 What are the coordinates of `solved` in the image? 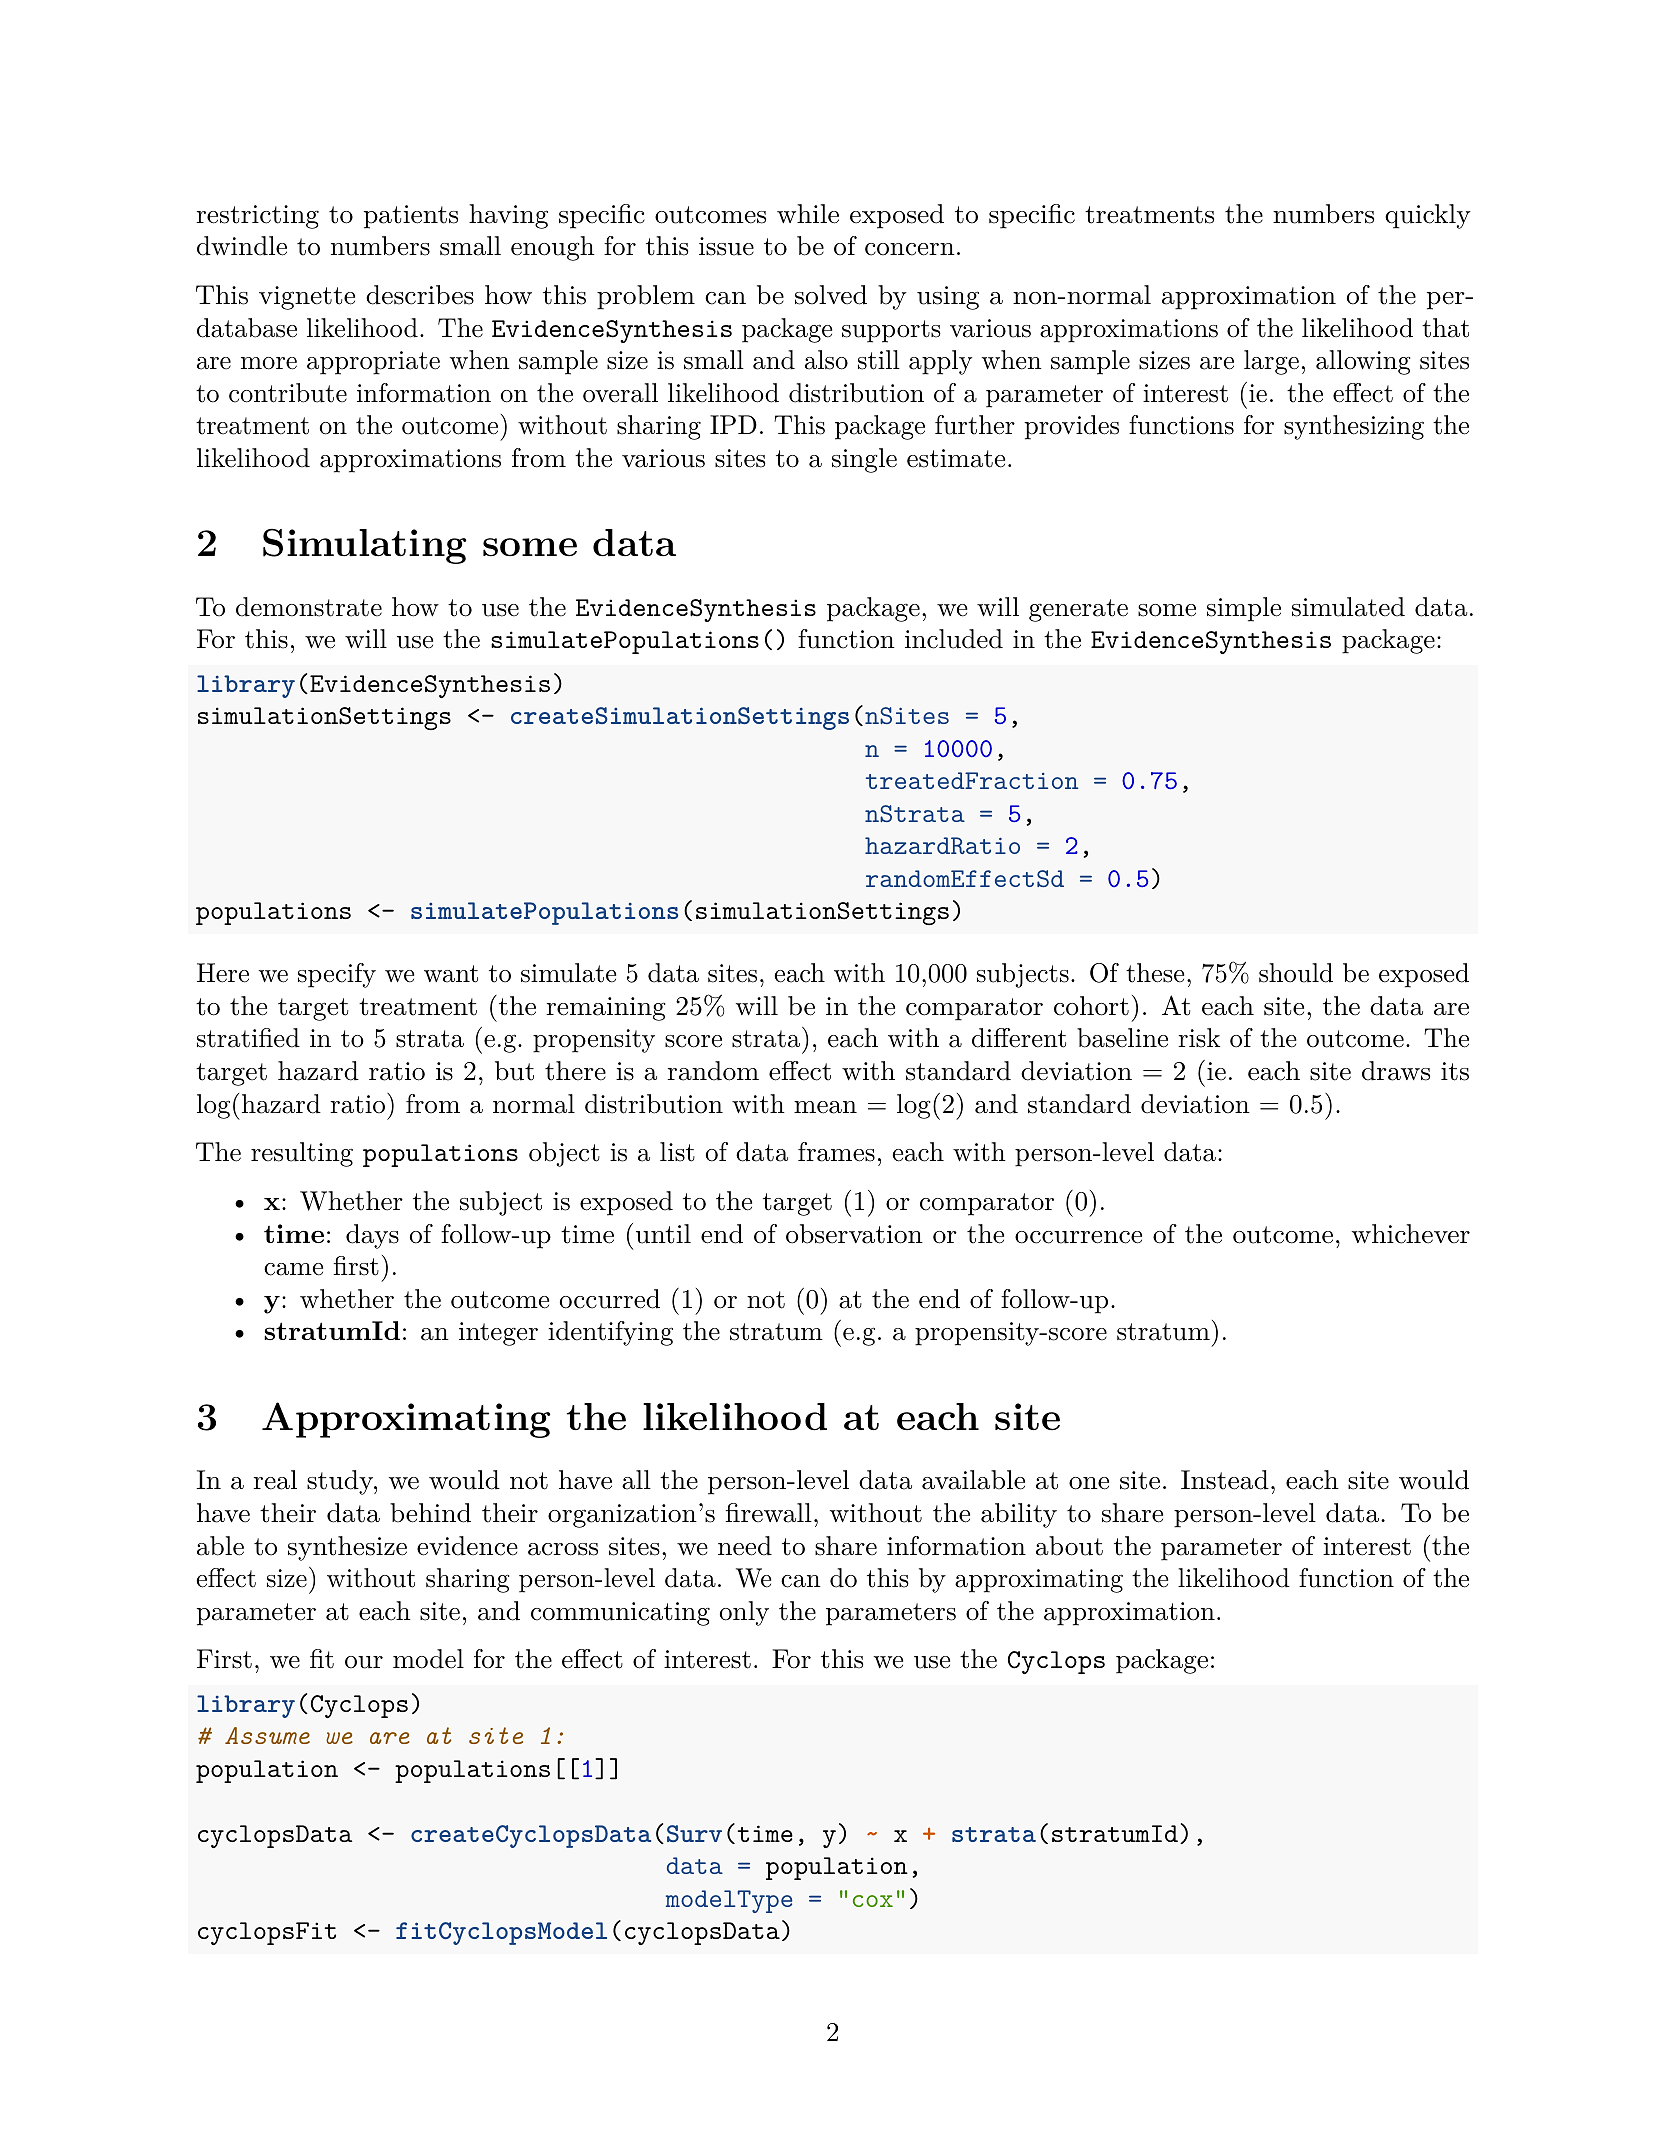 It's located at (831, 295).
